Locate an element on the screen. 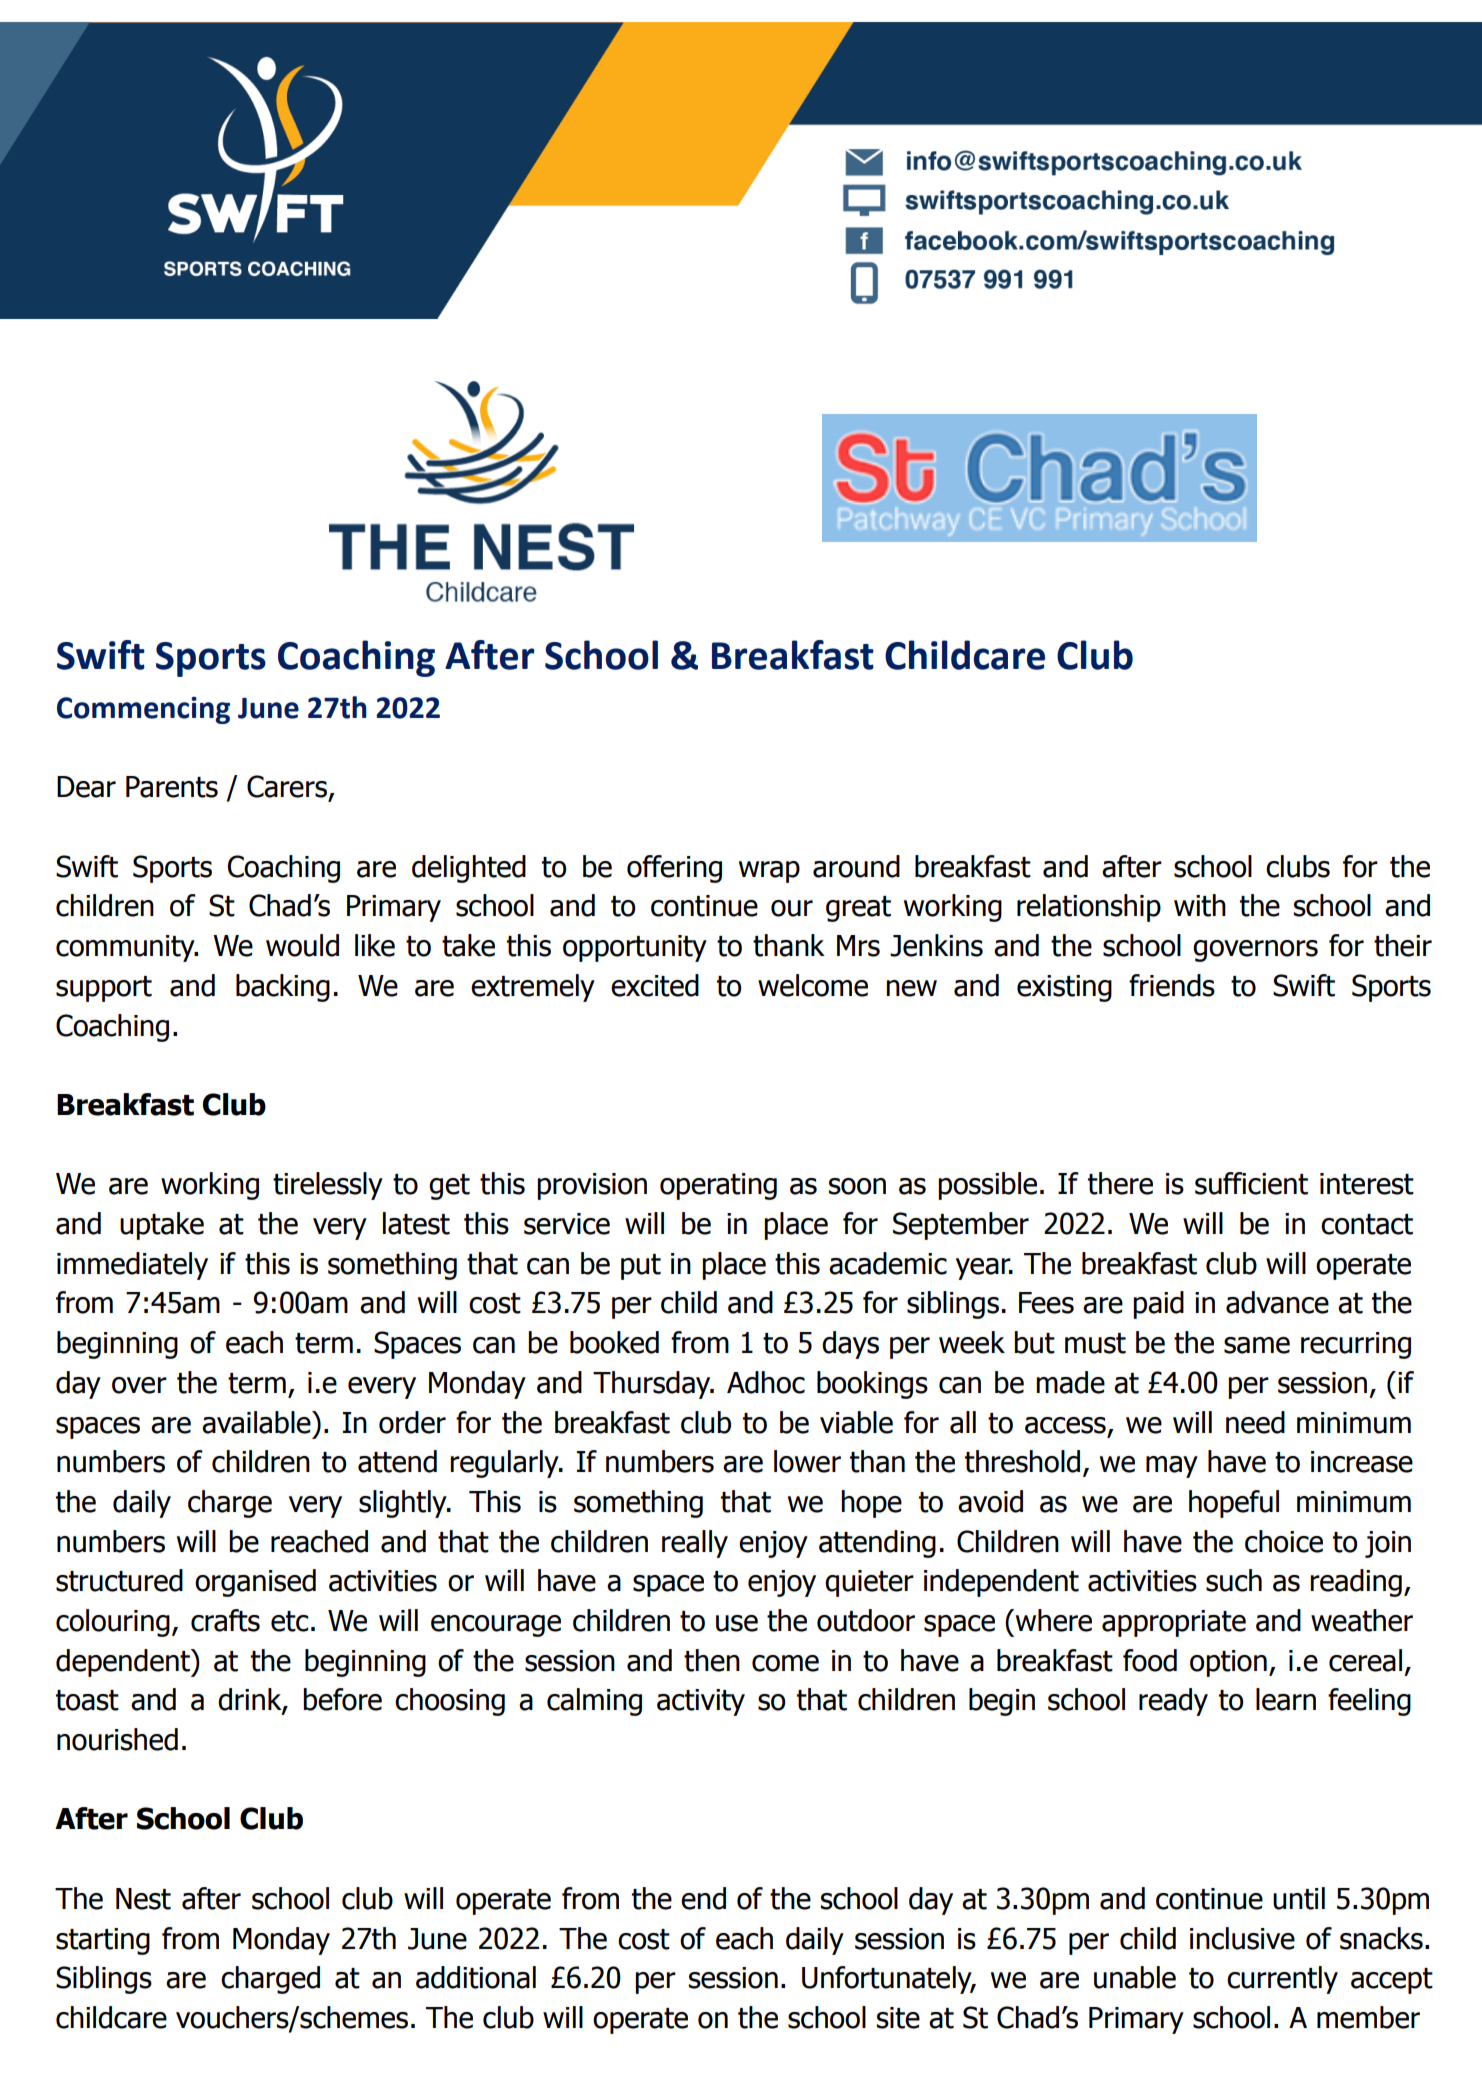 The image size is (1482, 2094). starting is located at coordinates (103, 1941).
